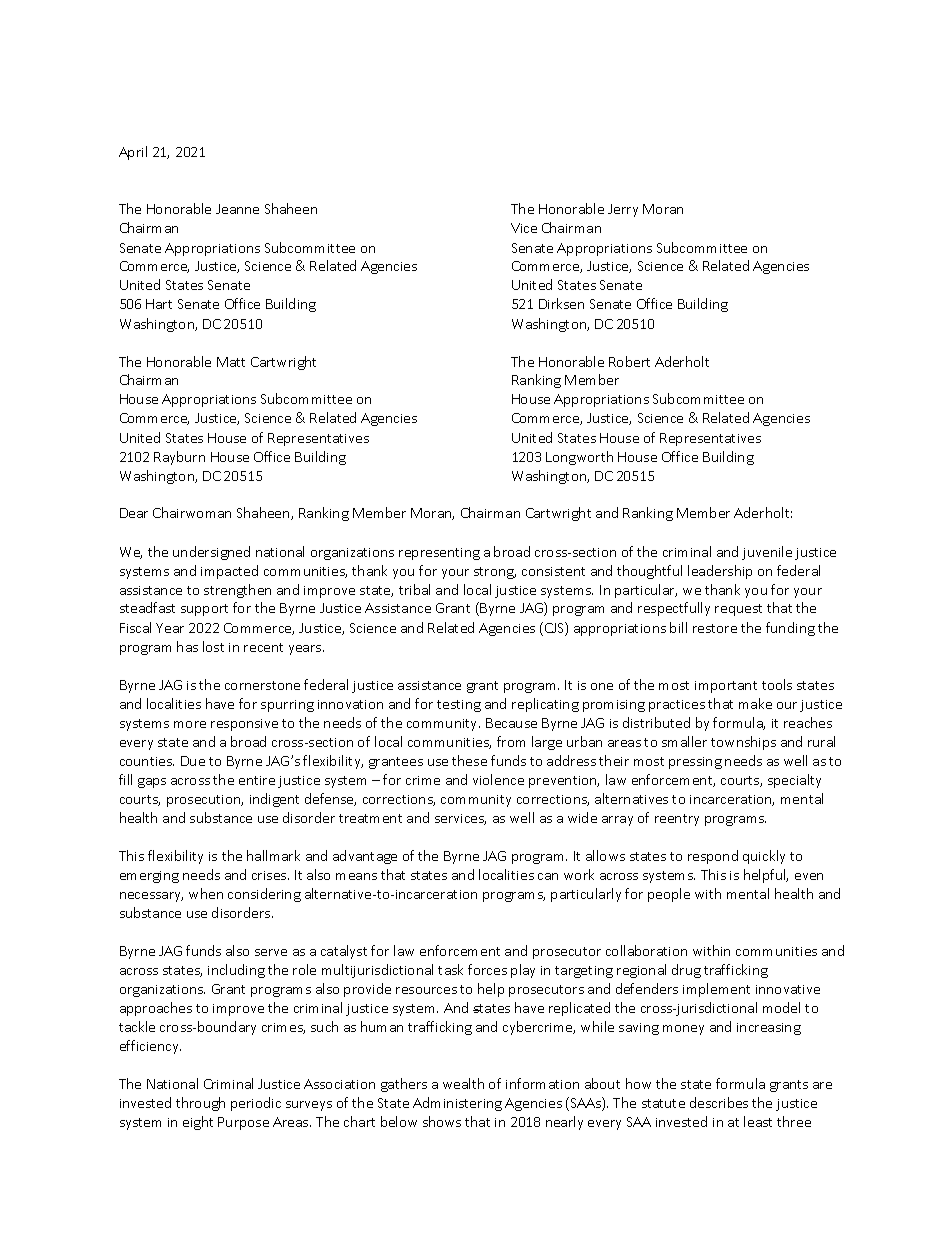 The image size is (952, 1233). Describe the element at coordinates (720, 572) in the screenshot. I see `leadership` at that location.
